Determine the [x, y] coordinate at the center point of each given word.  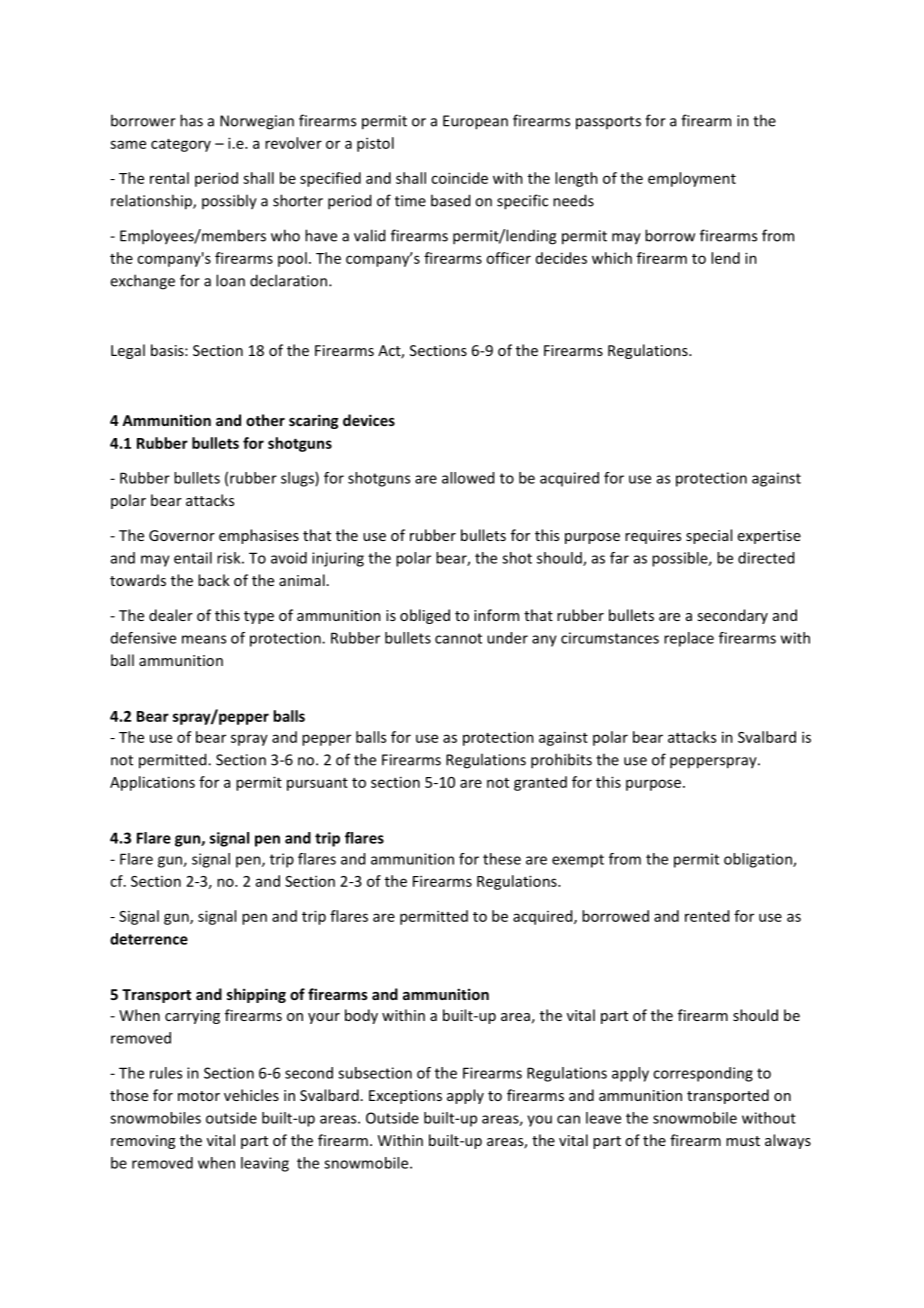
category [181, 145]
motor [199, 1096]
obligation [759, 860]
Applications [152, 783]
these [502, 859]
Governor [182, 535]
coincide [459, 178]
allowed [468, 478]
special [709, 536]
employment [692, 179]
